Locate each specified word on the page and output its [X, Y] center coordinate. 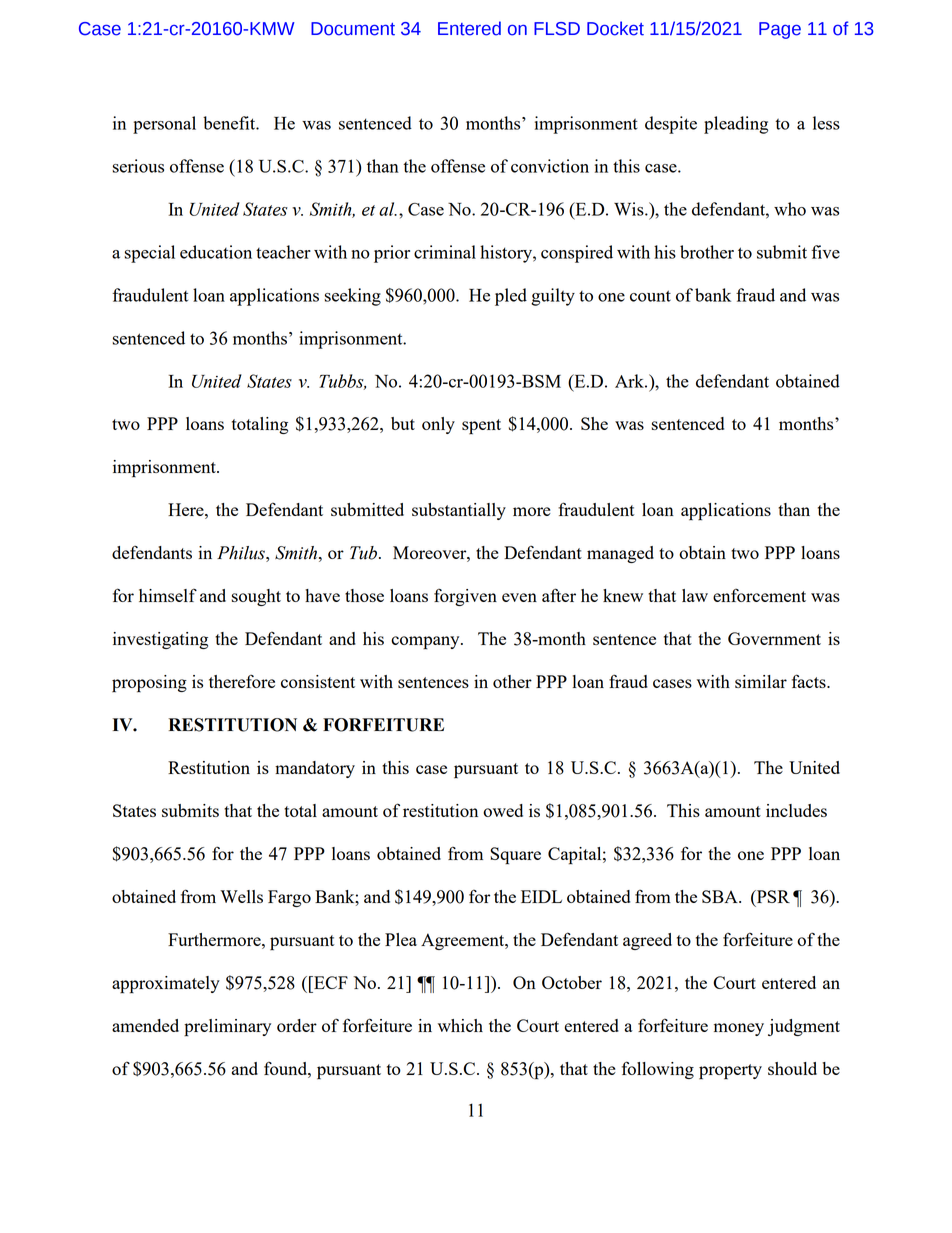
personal [164, 125]
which [460, 1025]
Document [353, 29]
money [739, 1029]
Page [780, 30]
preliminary [227, 1028]
